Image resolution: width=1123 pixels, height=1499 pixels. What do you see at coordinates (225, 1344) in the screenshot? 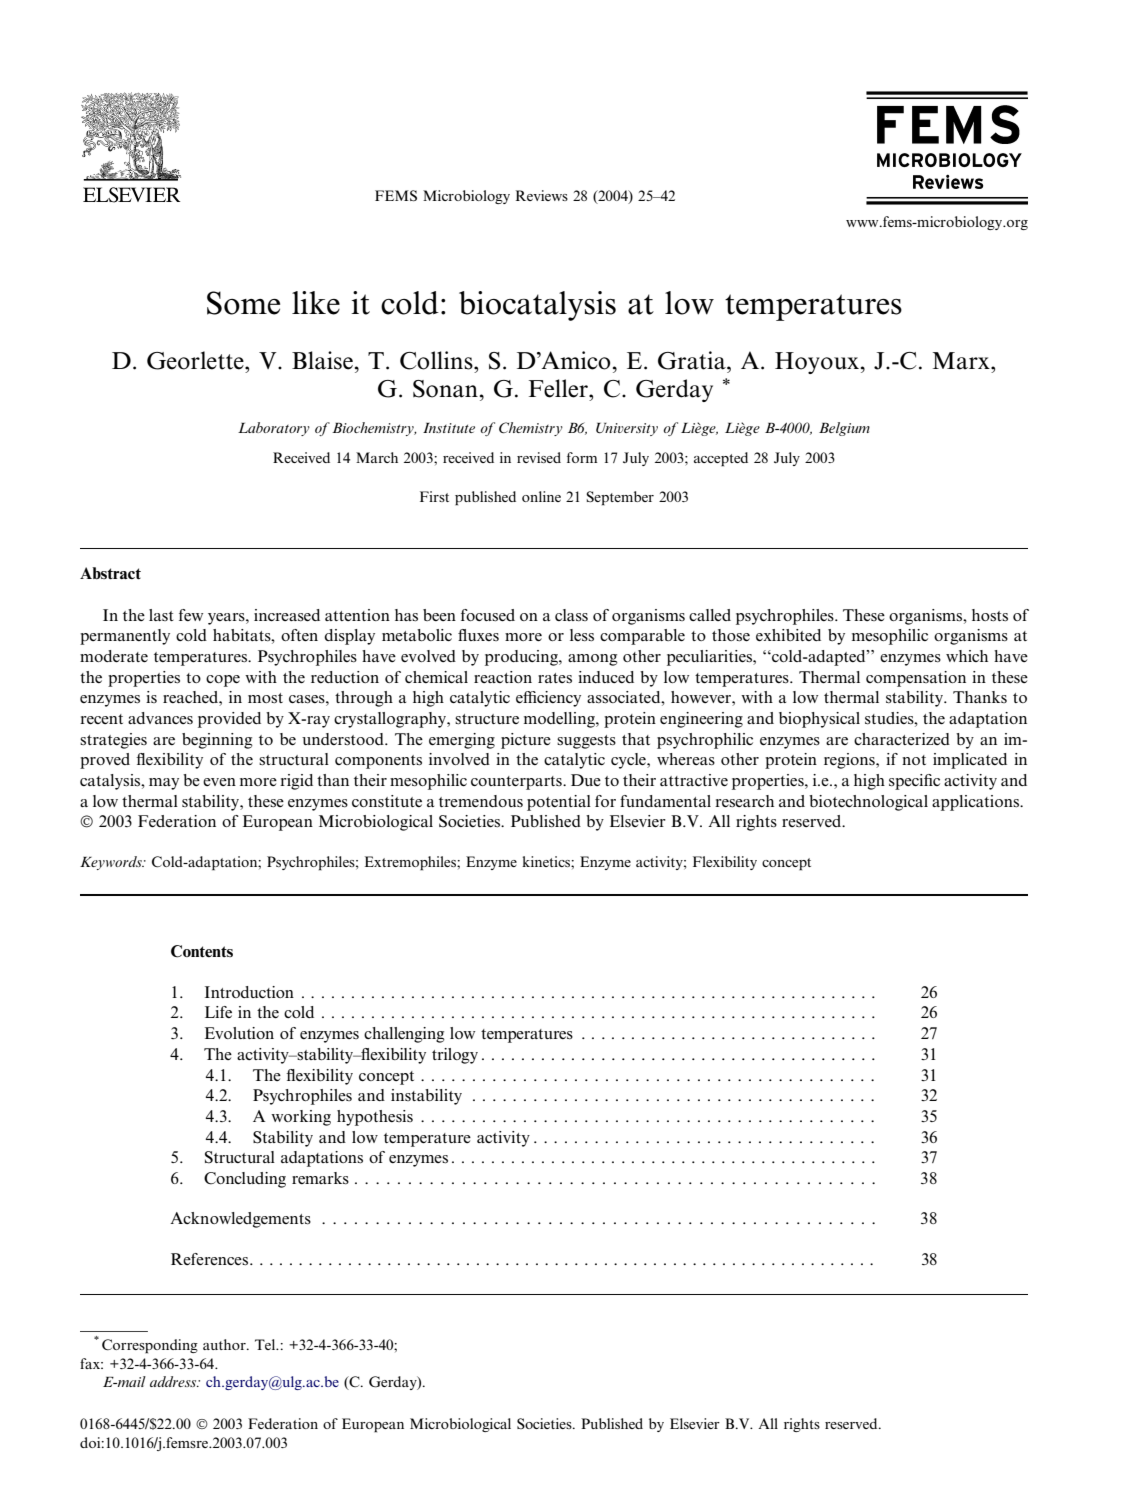
I see `author` at bounding box center [225, 1344].
